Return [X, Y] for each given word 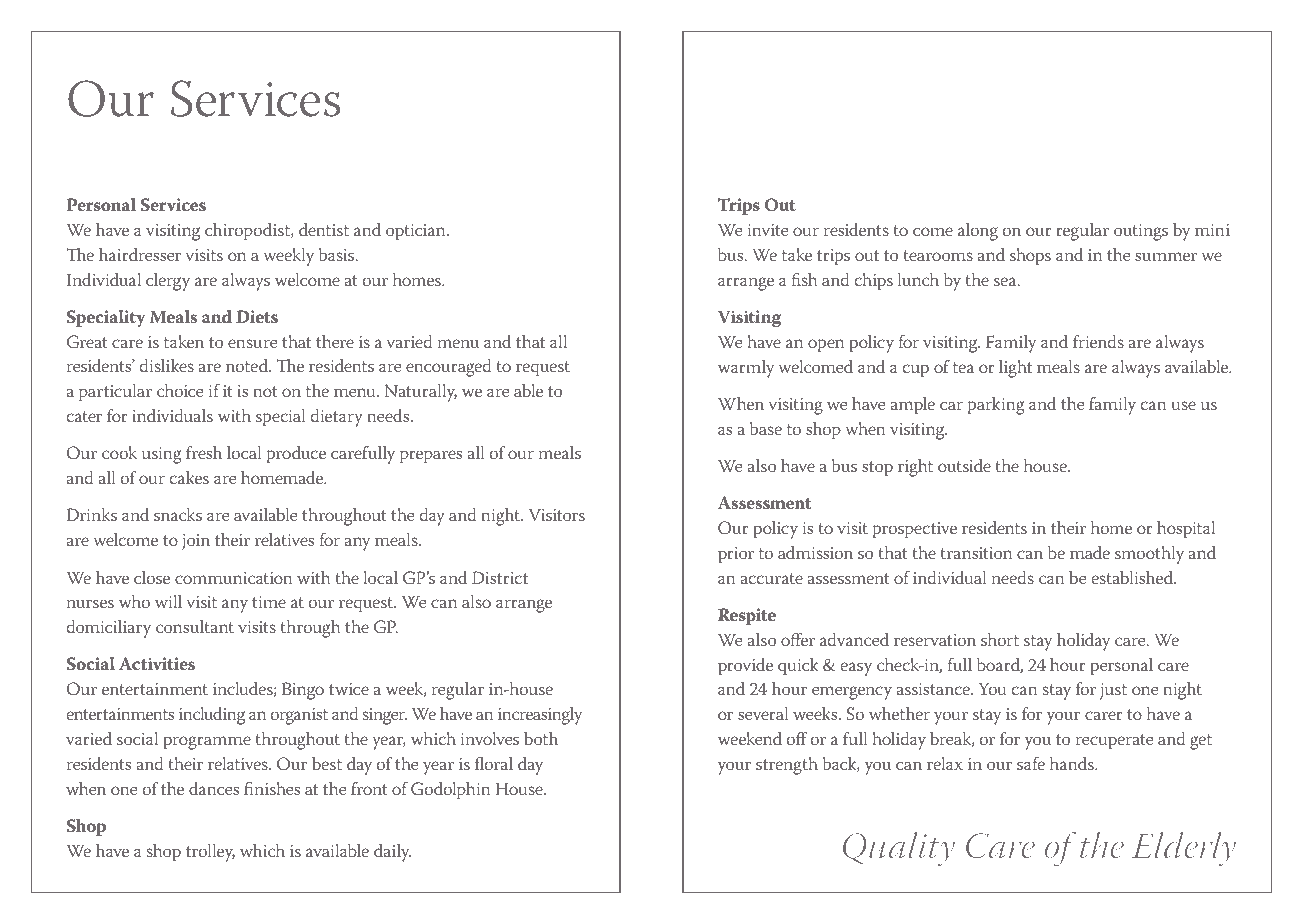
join [196, 542]
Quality [899, 849]
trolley [210, 853]
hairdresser [140, 254]
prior [736, 555]
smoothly [1149, 555]
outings [1141, 232]
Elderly [1183, 849]
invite [768, 230]
